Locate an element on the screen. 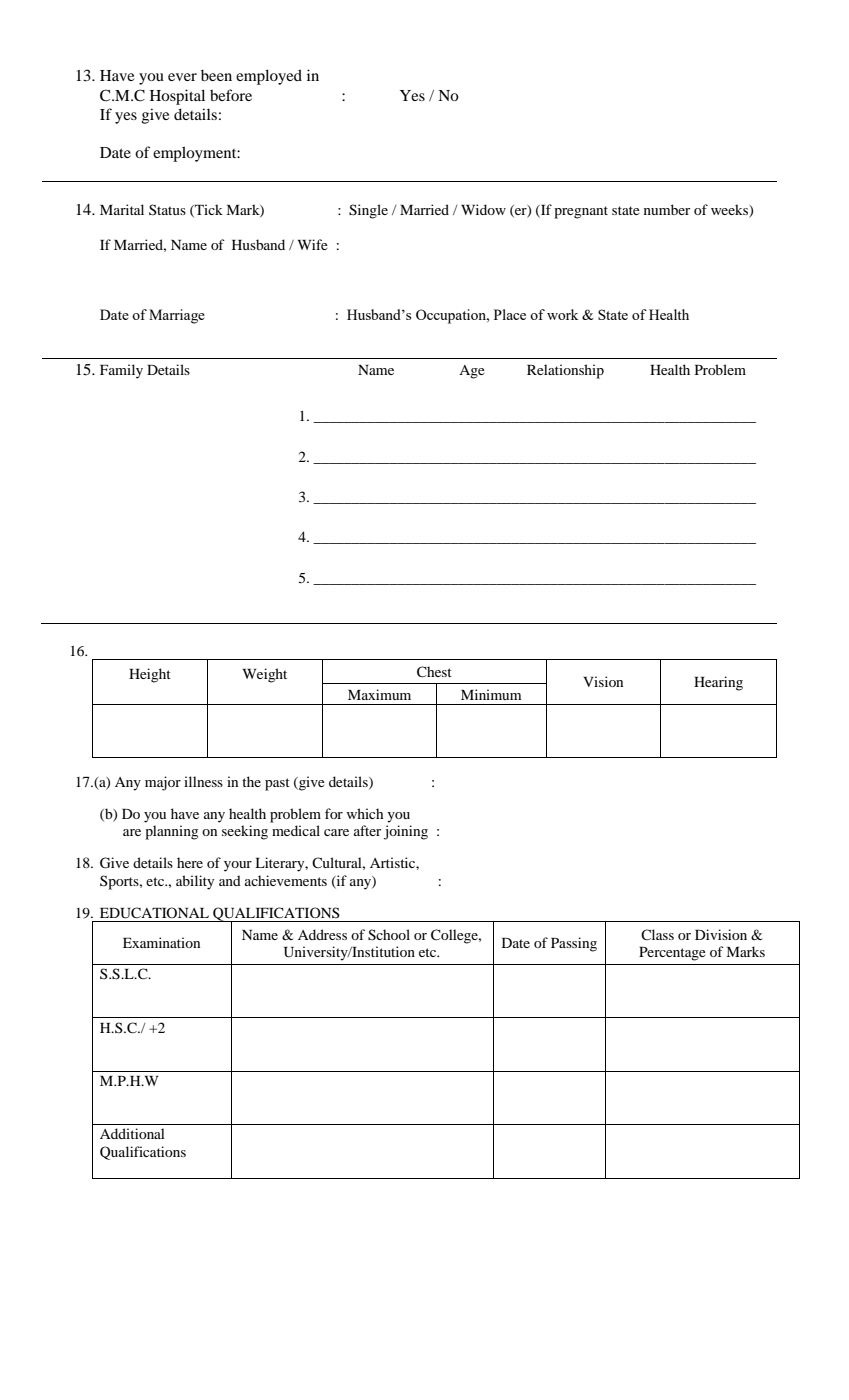 This screenshot has height=1400, width=849. Hospital is located at coordinates (177, 97).
